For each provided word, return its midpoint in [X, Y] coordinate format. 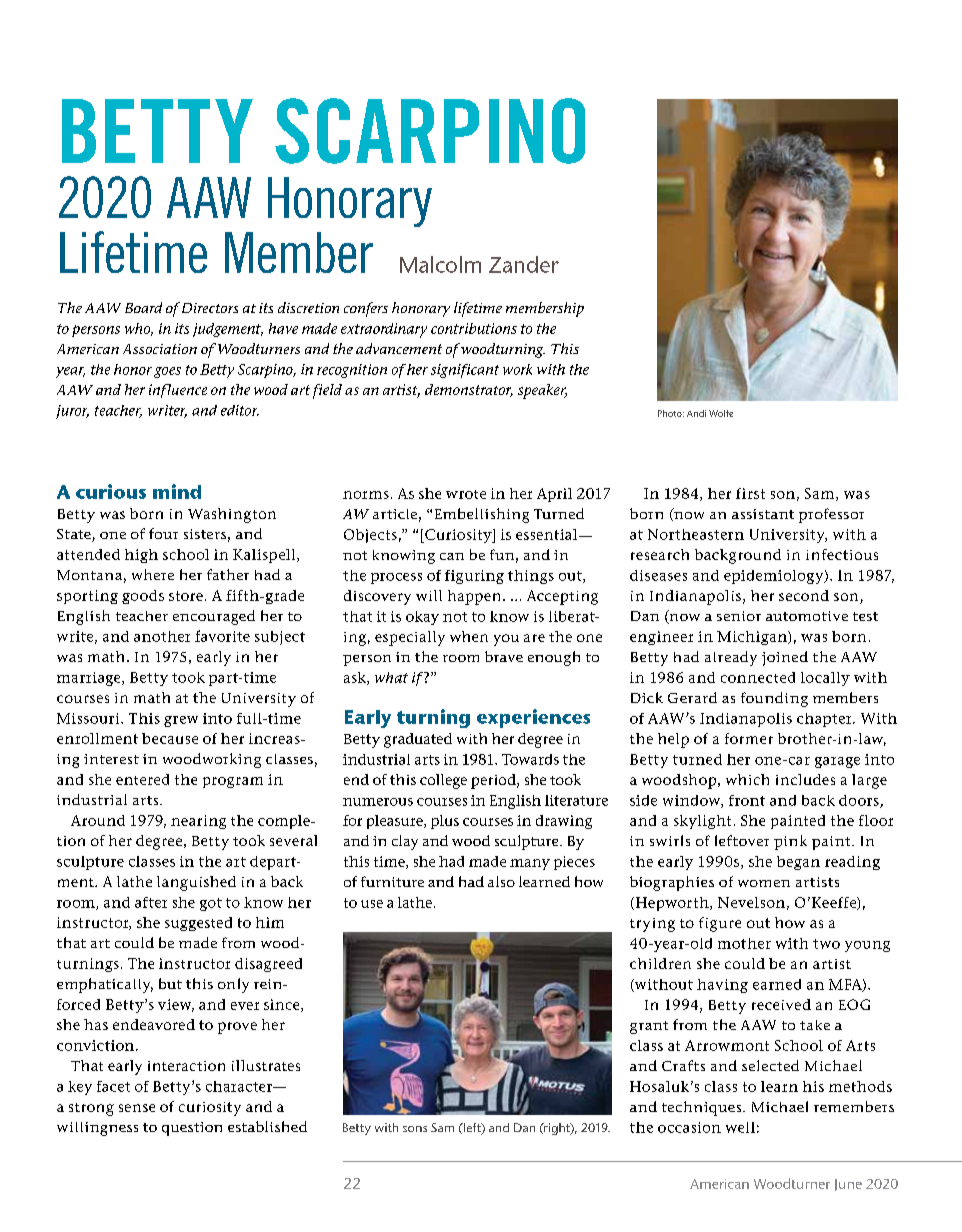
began [798, 863]
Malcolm [440, 264]
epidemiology [775, 577]
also [501, 881]
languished [196, 883]
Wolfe [721, 413]
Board [143, 307]
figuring [474, 577]
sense [137, 1108]
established [267, 1126]
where [153, 574]
